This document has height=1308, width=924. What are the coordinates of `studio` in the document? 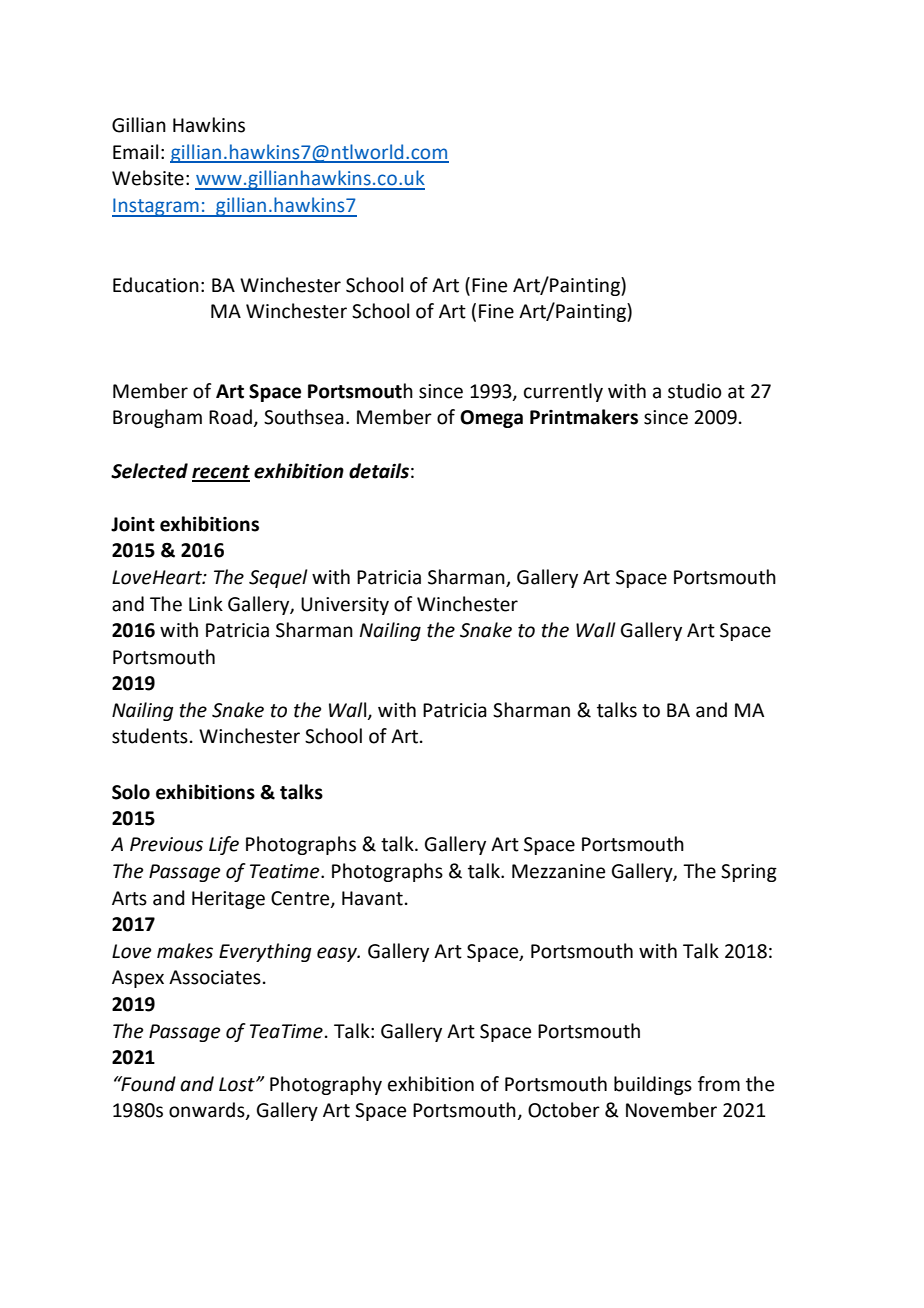 It's located at (695, 391).
